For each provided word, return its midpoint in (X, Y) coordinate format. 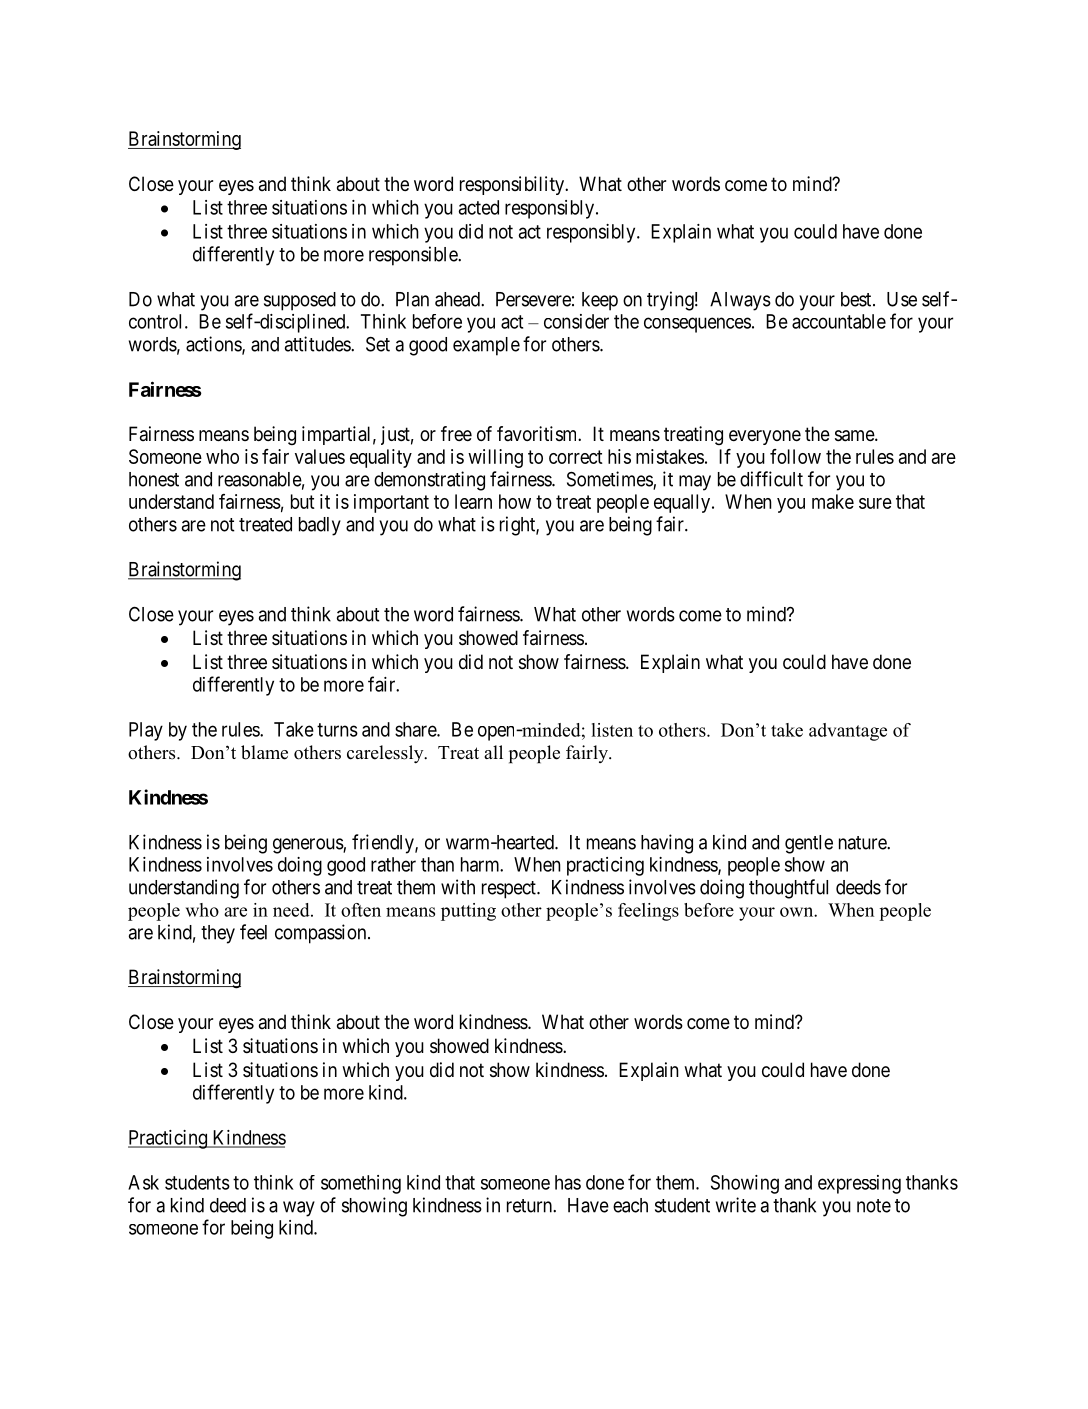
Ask (143, 1182)
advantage (848, 732)
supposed (300, 301)
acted (479, 207)
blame (264, 752)
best (857, 299)
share (416, 729)
